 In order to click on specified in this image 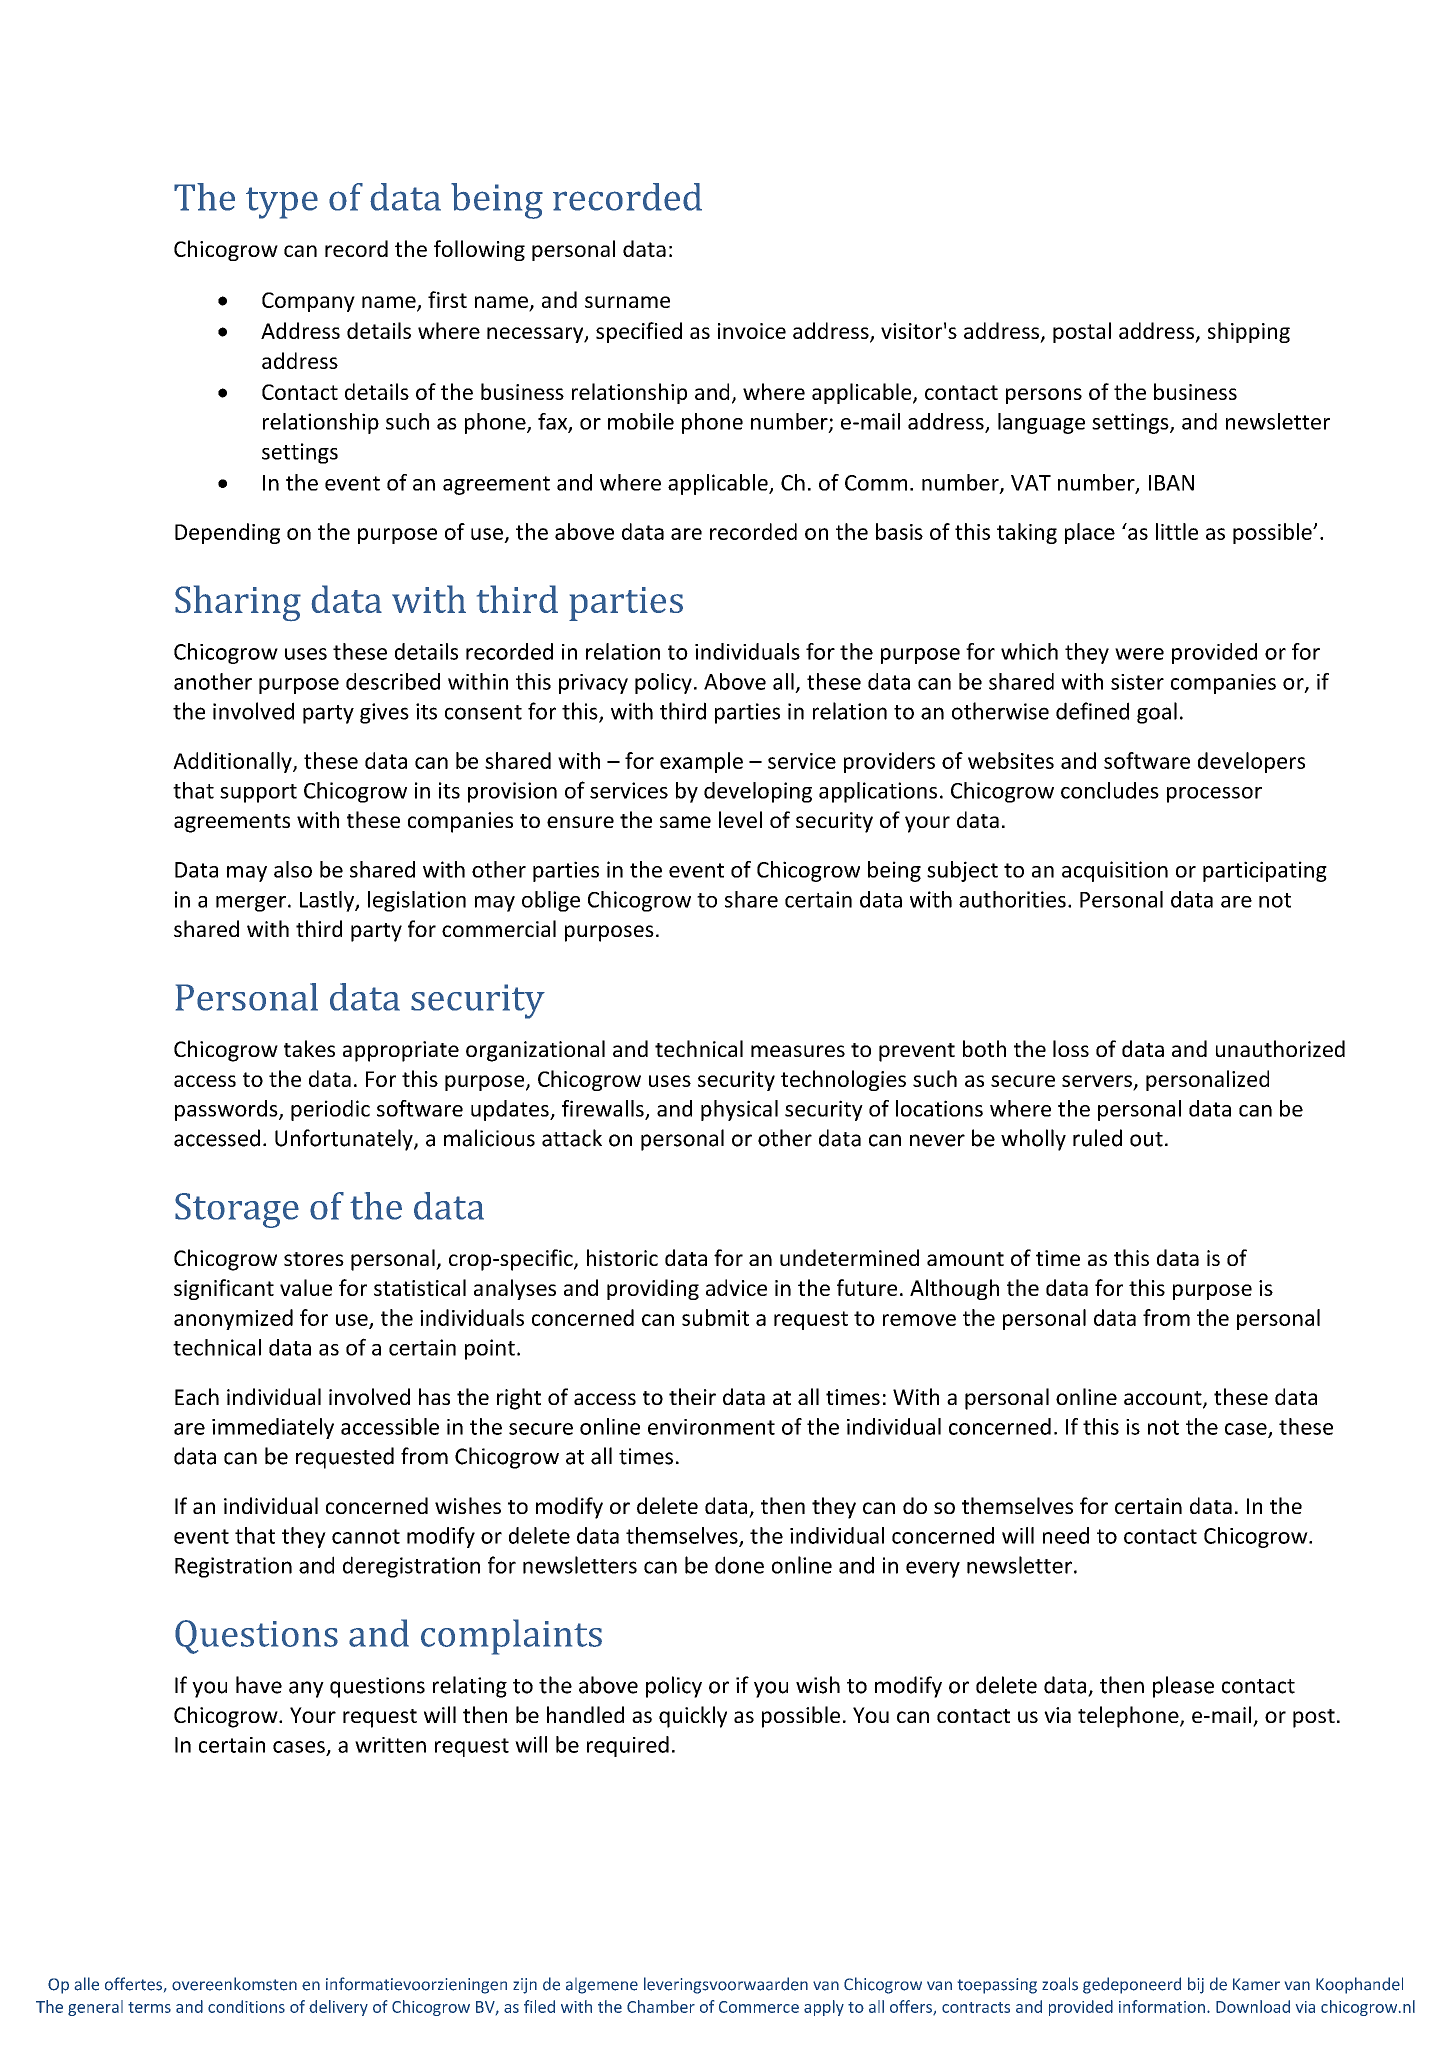, I will do `click(639, 332)`.
